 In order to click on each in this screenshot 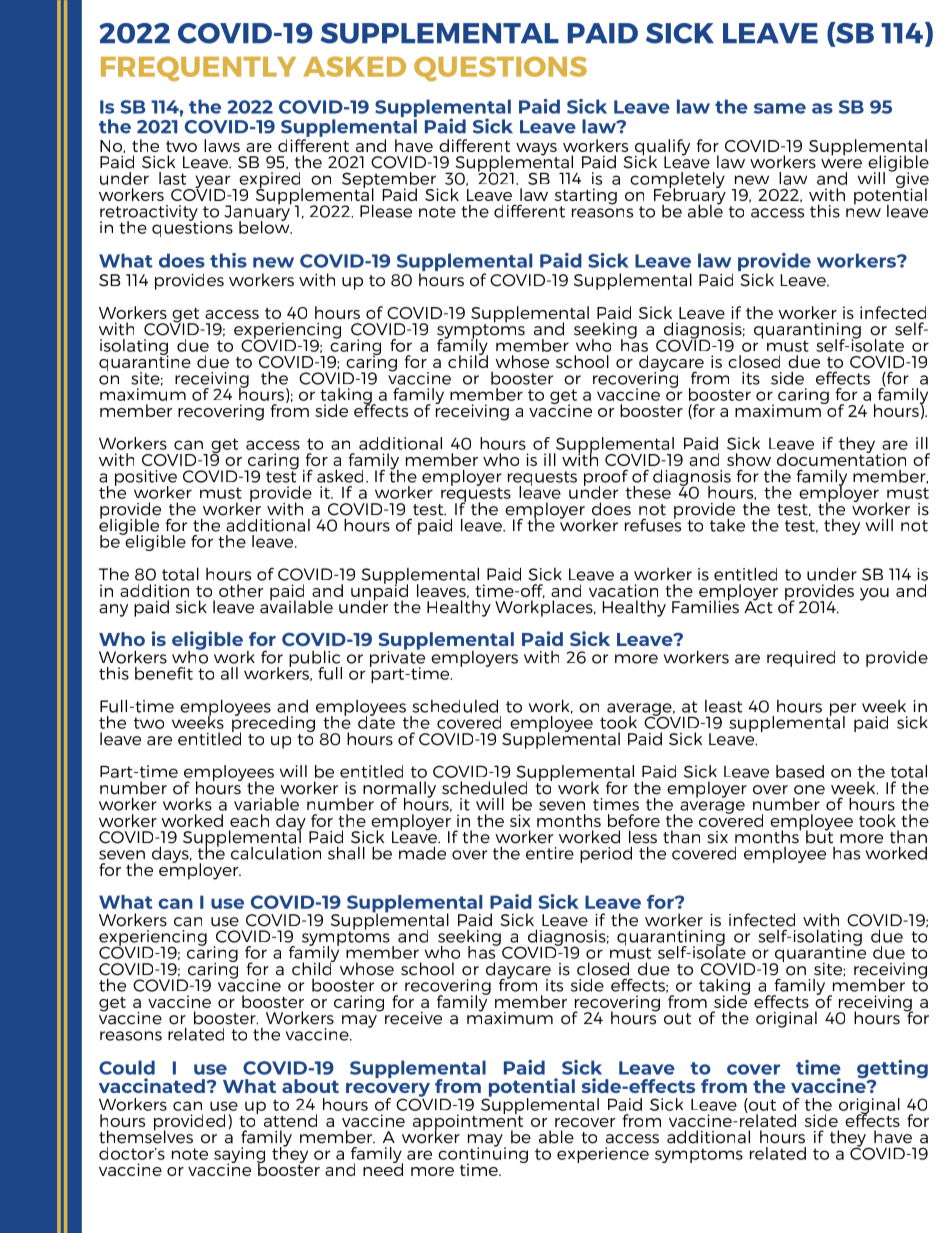, I will do `click(249, 820)`.
